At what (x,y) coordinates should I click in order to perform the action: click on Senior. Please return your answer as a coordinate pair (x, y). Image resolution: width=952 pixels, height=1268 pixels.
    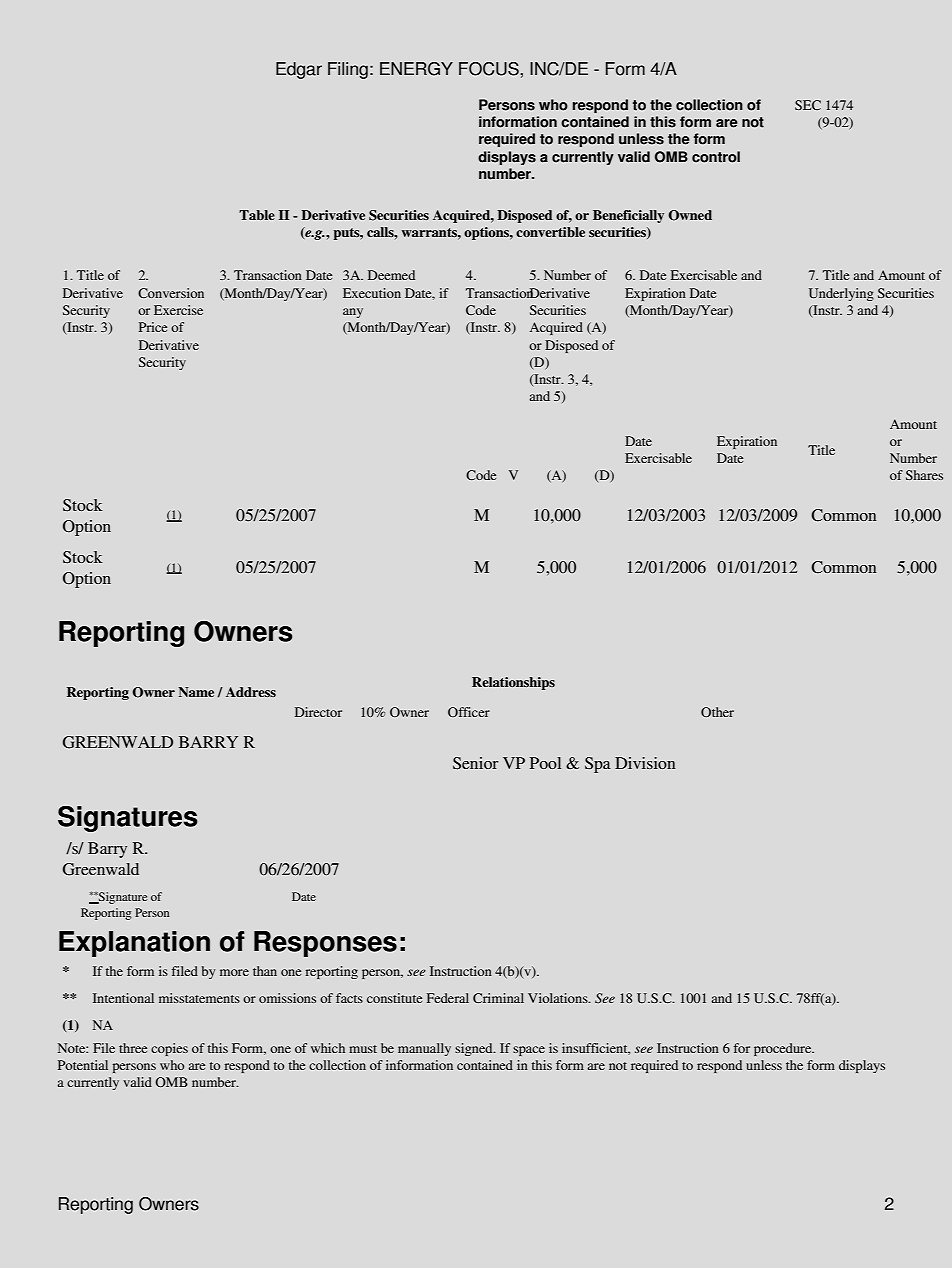
    Looking at the image, I should click on (476, 763).
